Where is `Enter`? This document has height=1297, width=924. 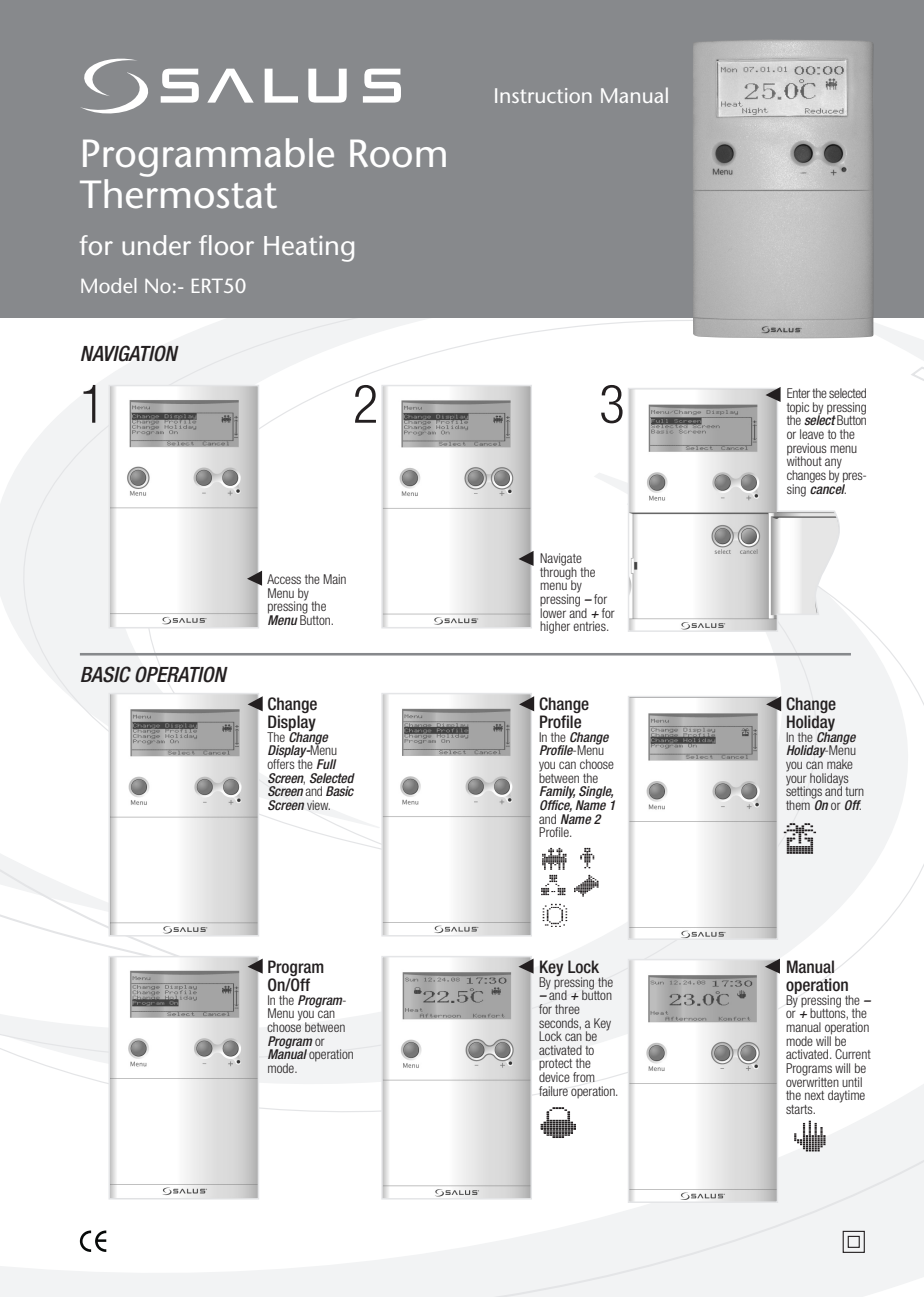
Enter is located at coordinates (798, 393).
